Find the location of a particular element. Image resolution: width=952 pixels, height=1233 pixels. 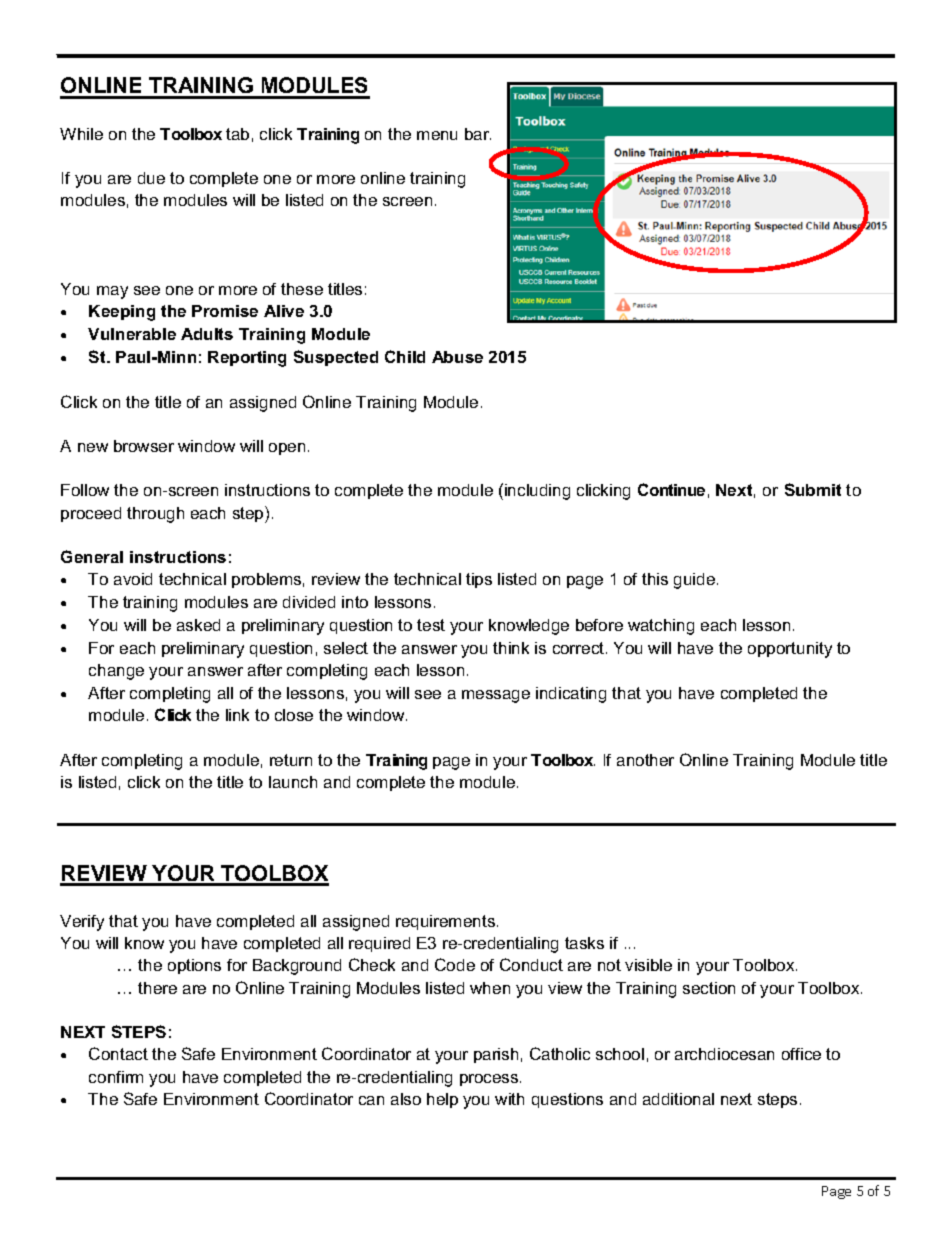

due is located at coordinates (151, 178).
